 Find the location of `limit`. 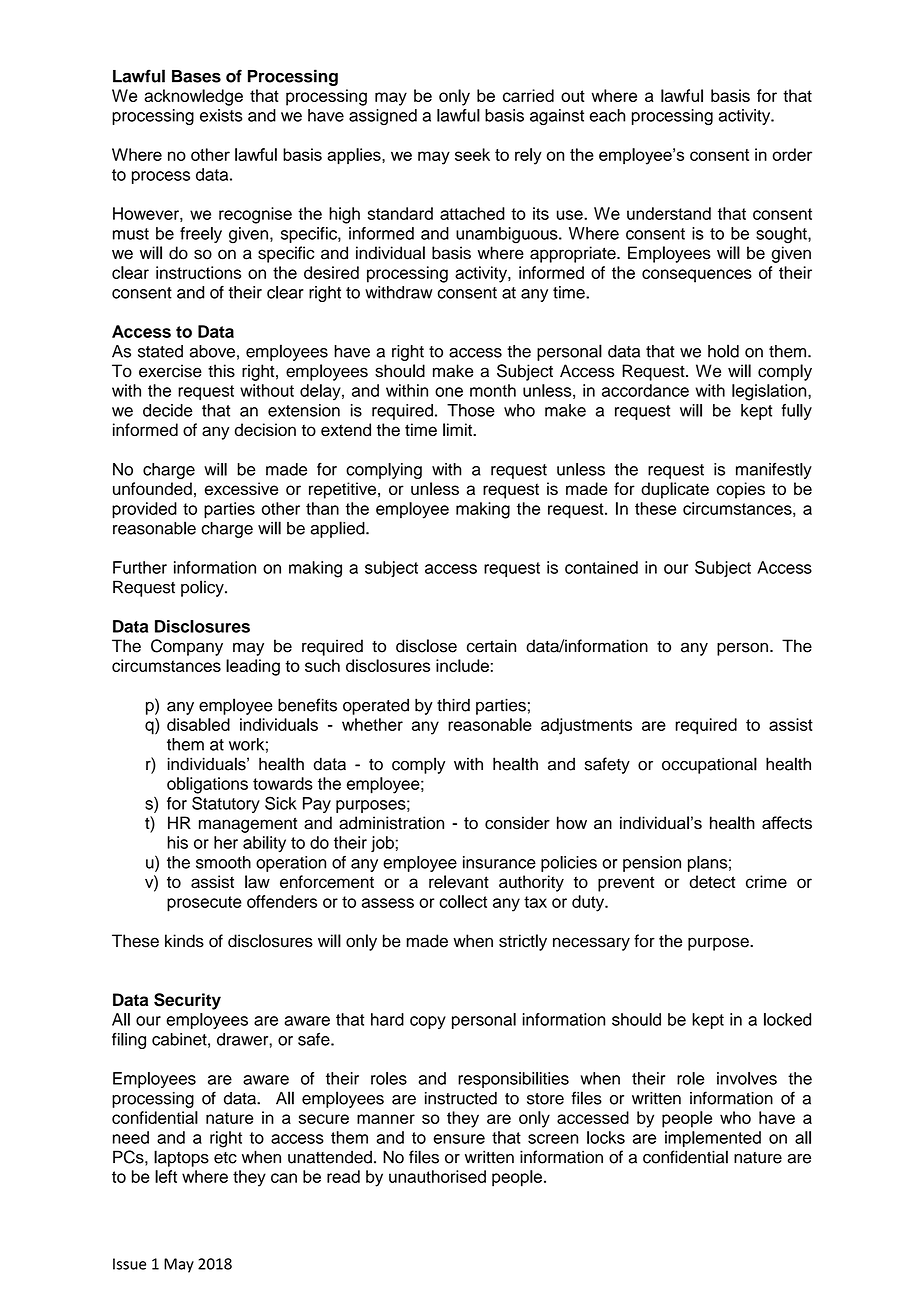

limit is located at coordinates (458, 429).
